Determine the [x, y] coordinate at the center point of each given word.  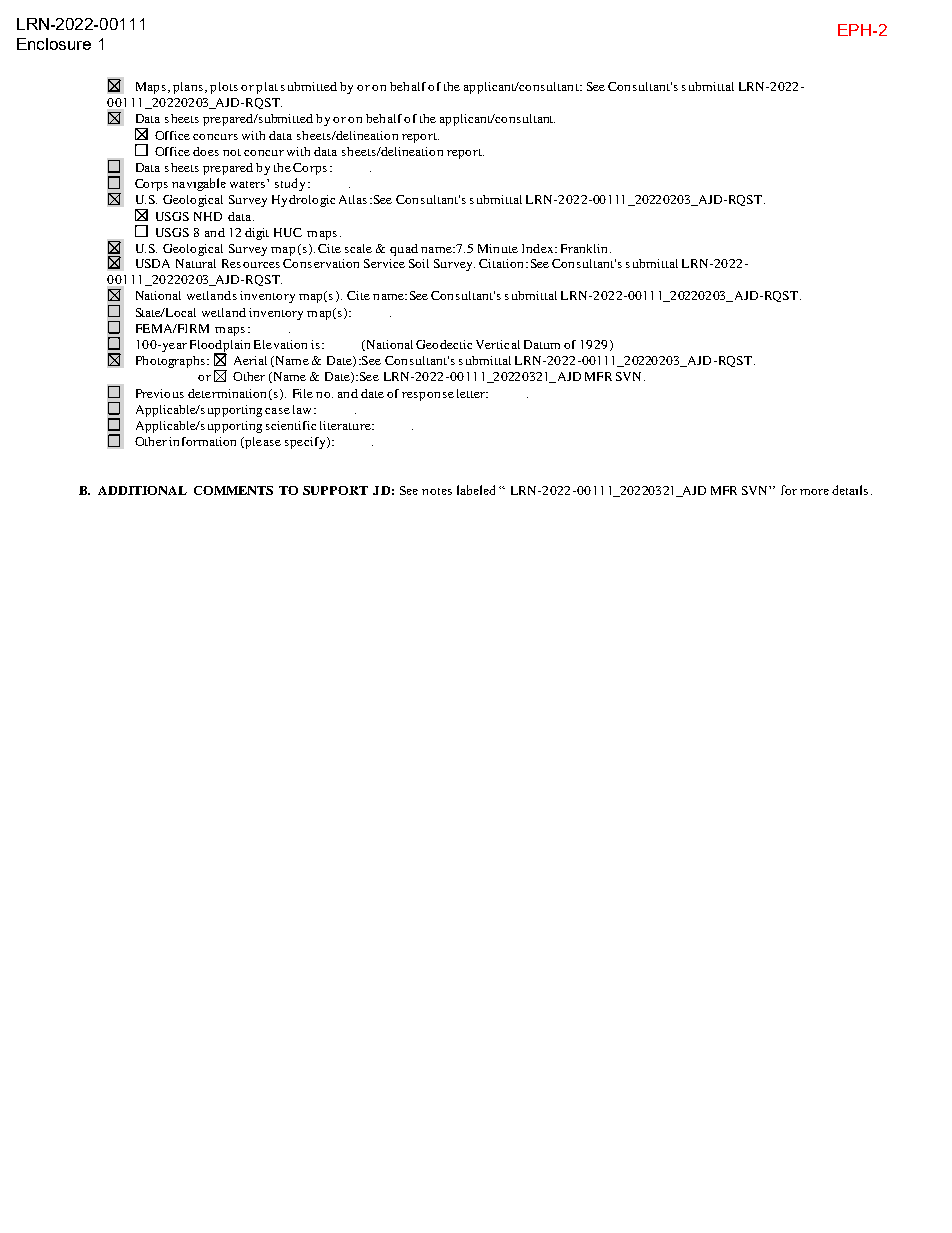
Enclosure [54, 44]
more [814, 492]
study [290, 184]
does [206, 151]
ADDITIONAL [142, 490]
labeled [476, 490]
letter [472, 393]
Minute [498, 248]
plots [224, 88]
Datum [542, 344]
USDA [153, 263]
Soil [419, 263]
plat [267, 88]
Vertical [498, 344]
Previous [160, 393]
